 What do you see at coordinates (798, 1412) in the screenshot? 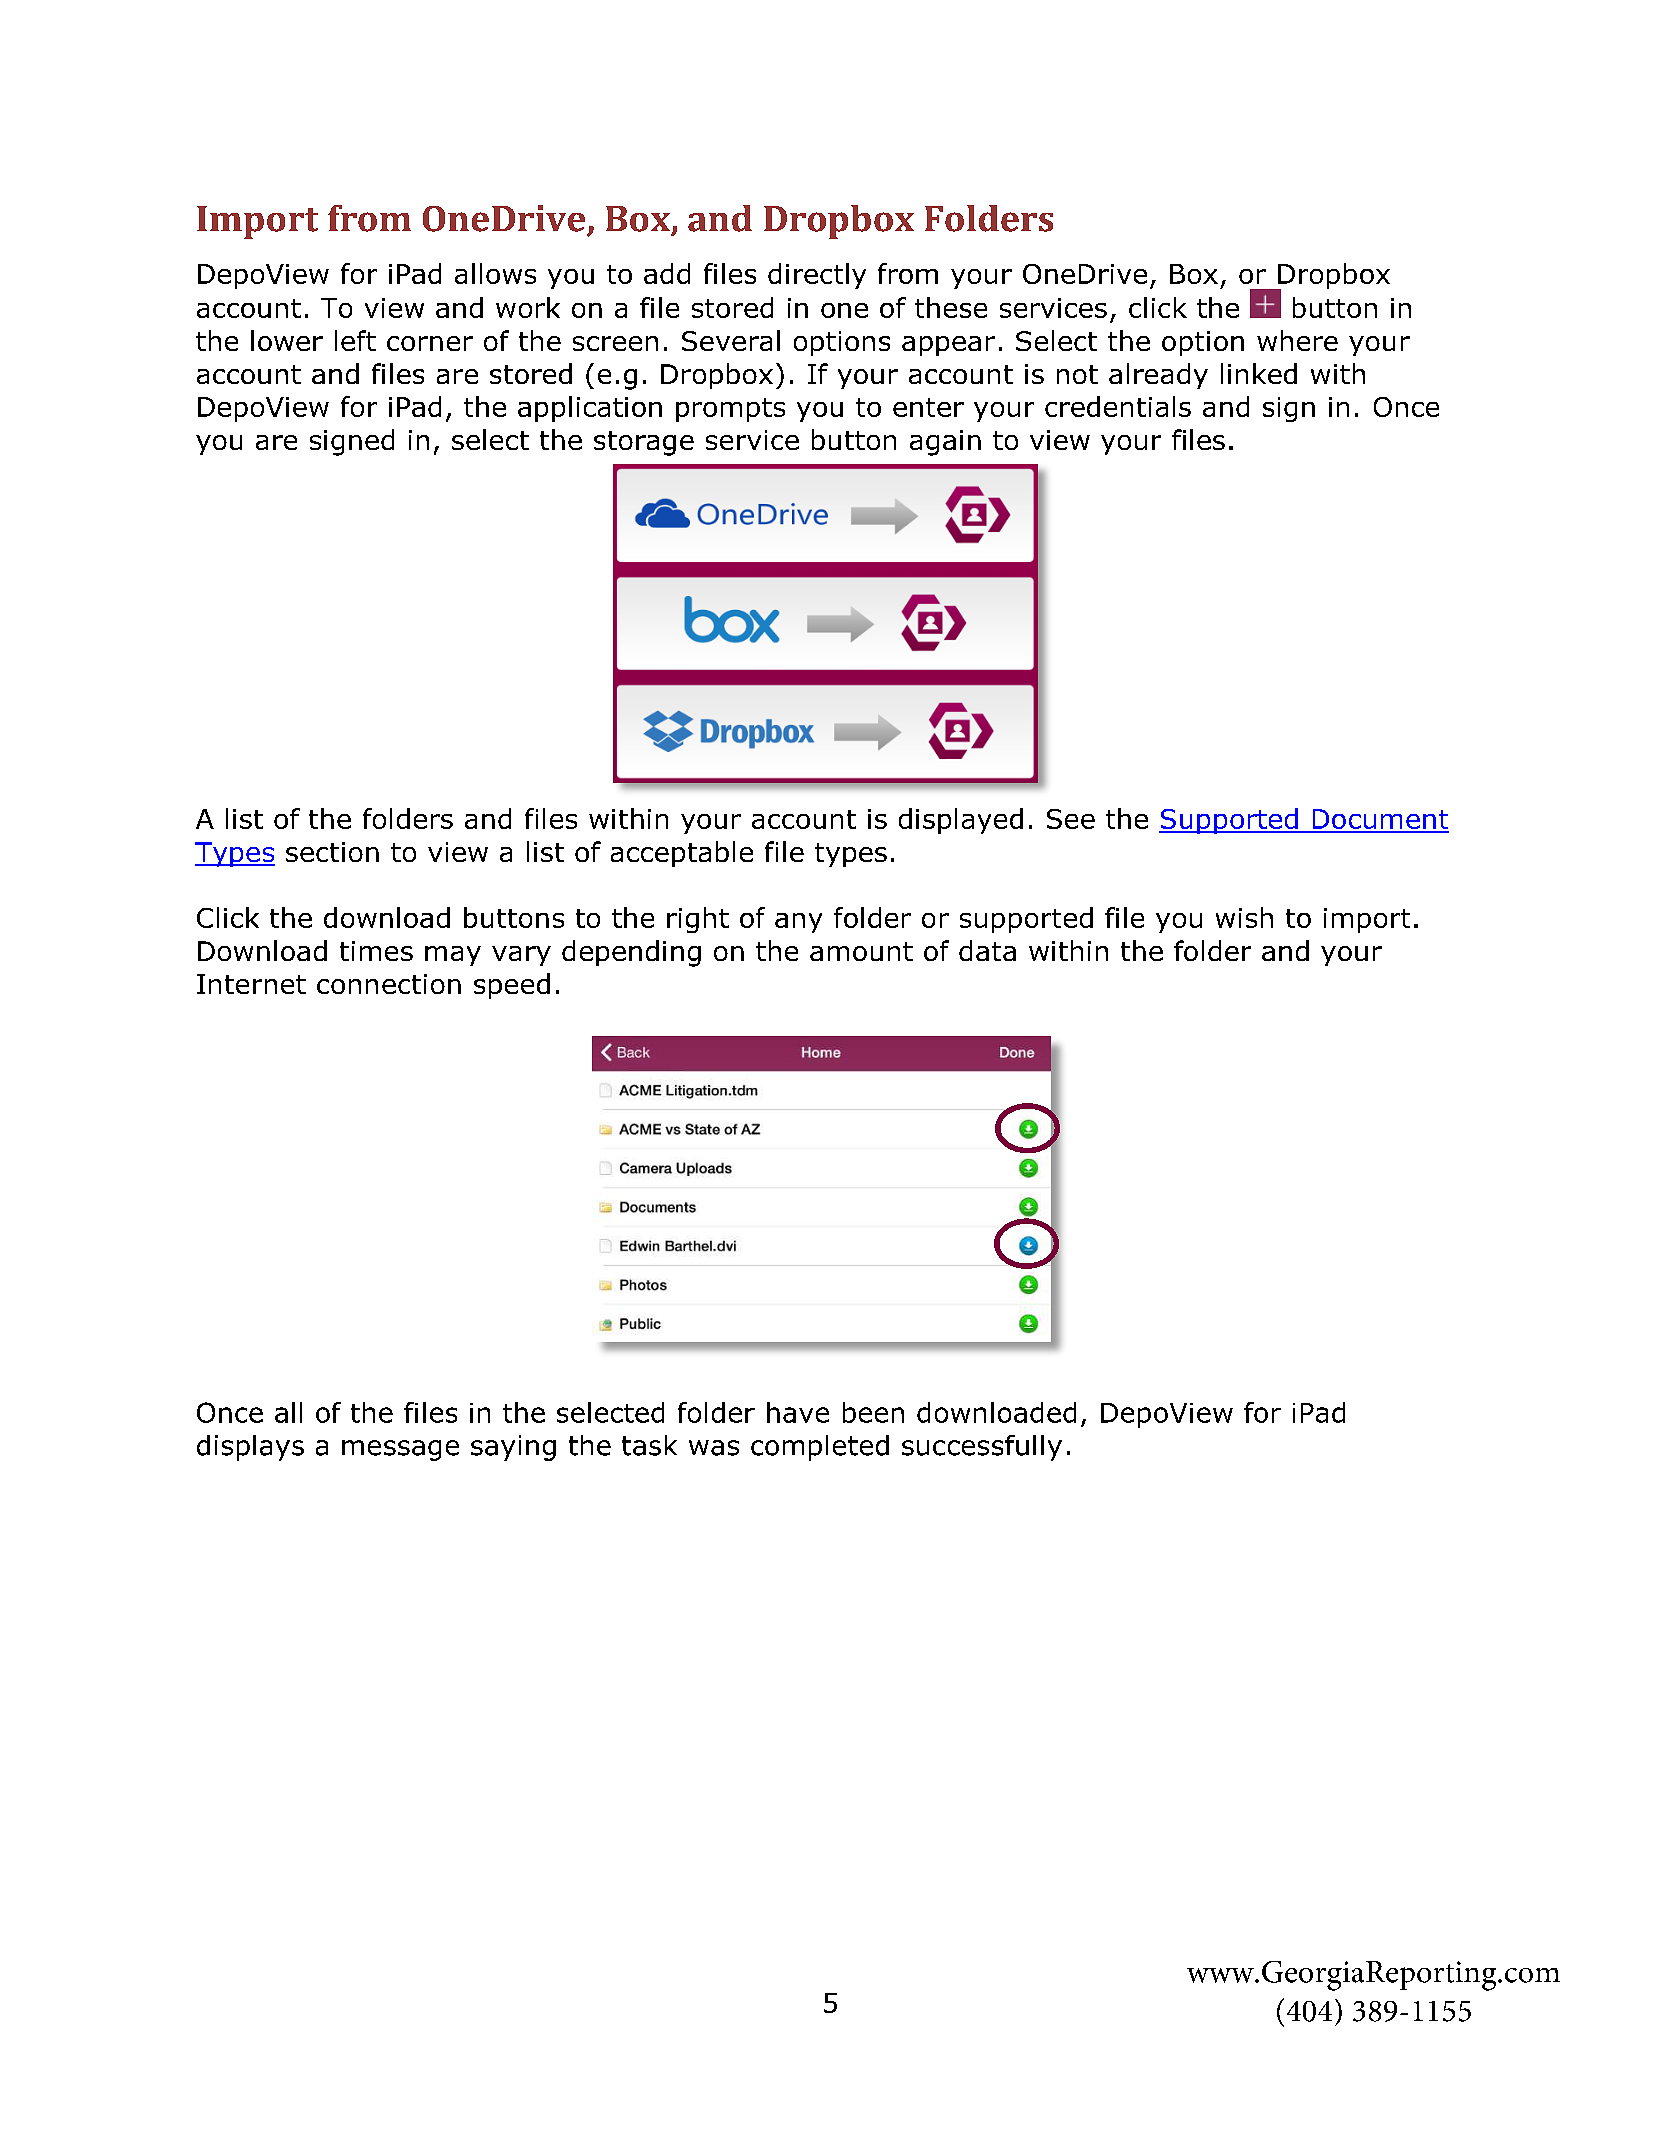
I see `have` at bounding box center [798, 1412].
